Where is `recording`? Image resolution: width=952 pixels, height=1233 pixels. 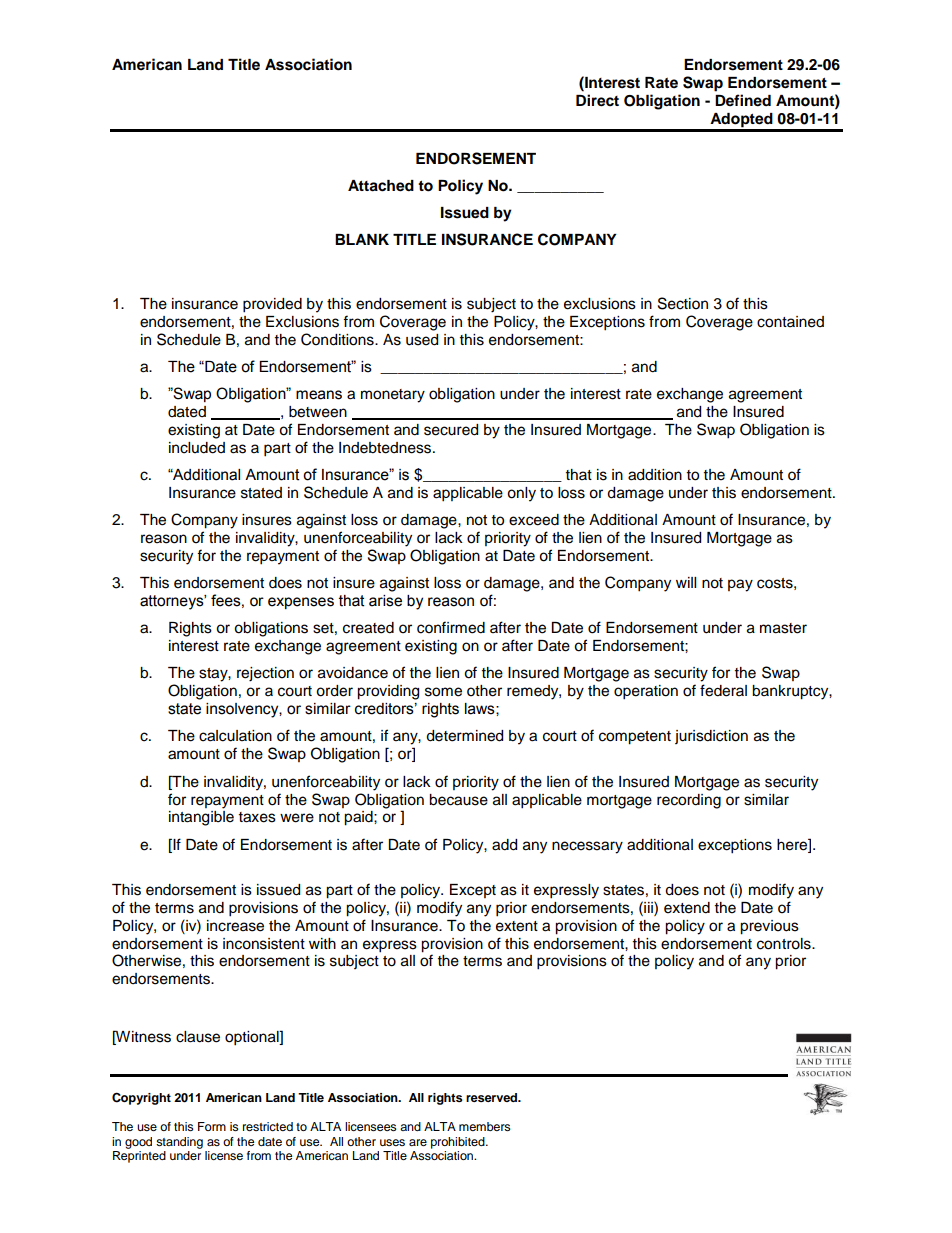
recording is located at coordinates (689, 801).
